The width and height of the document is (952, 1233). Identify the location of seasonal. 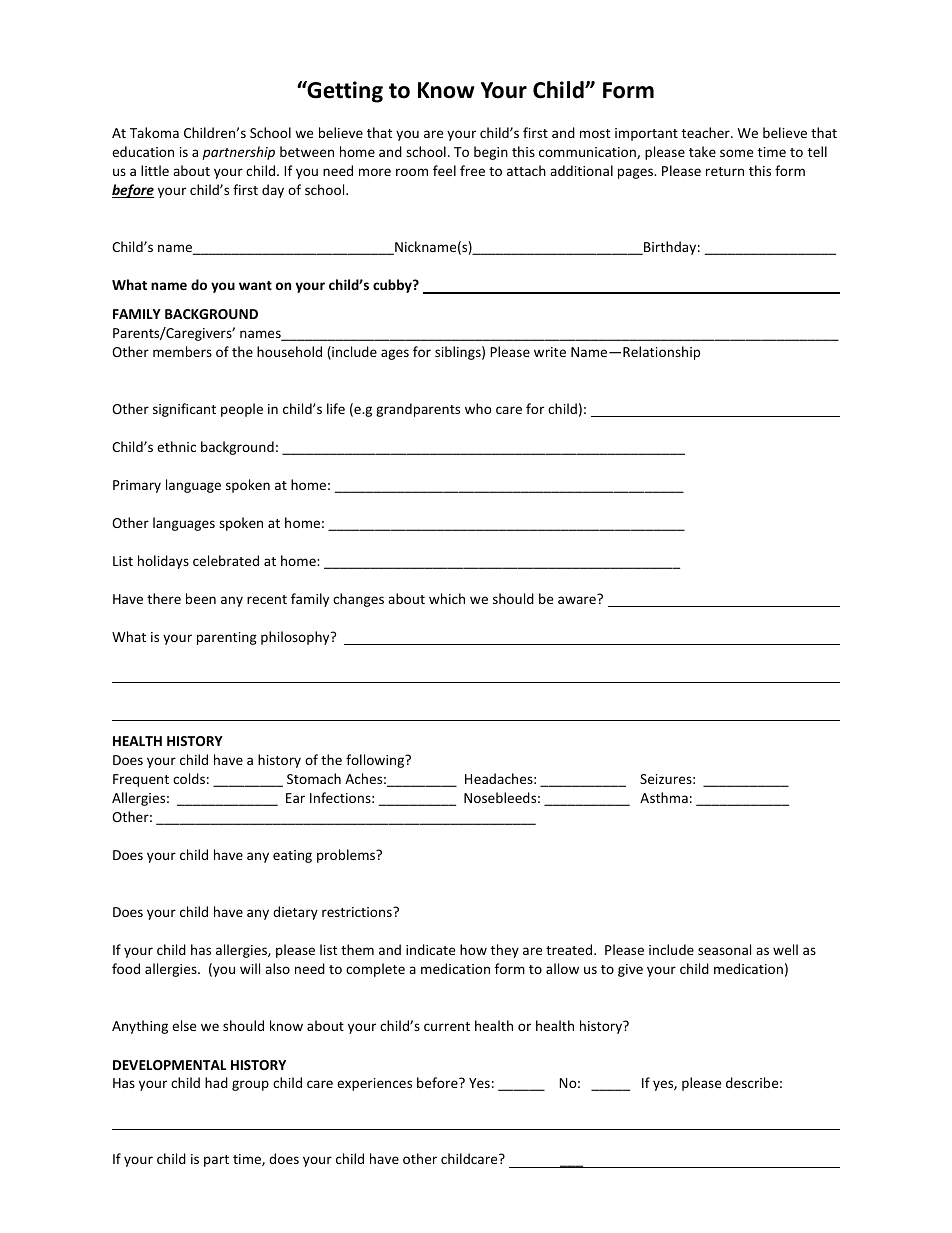
(724, 949).
